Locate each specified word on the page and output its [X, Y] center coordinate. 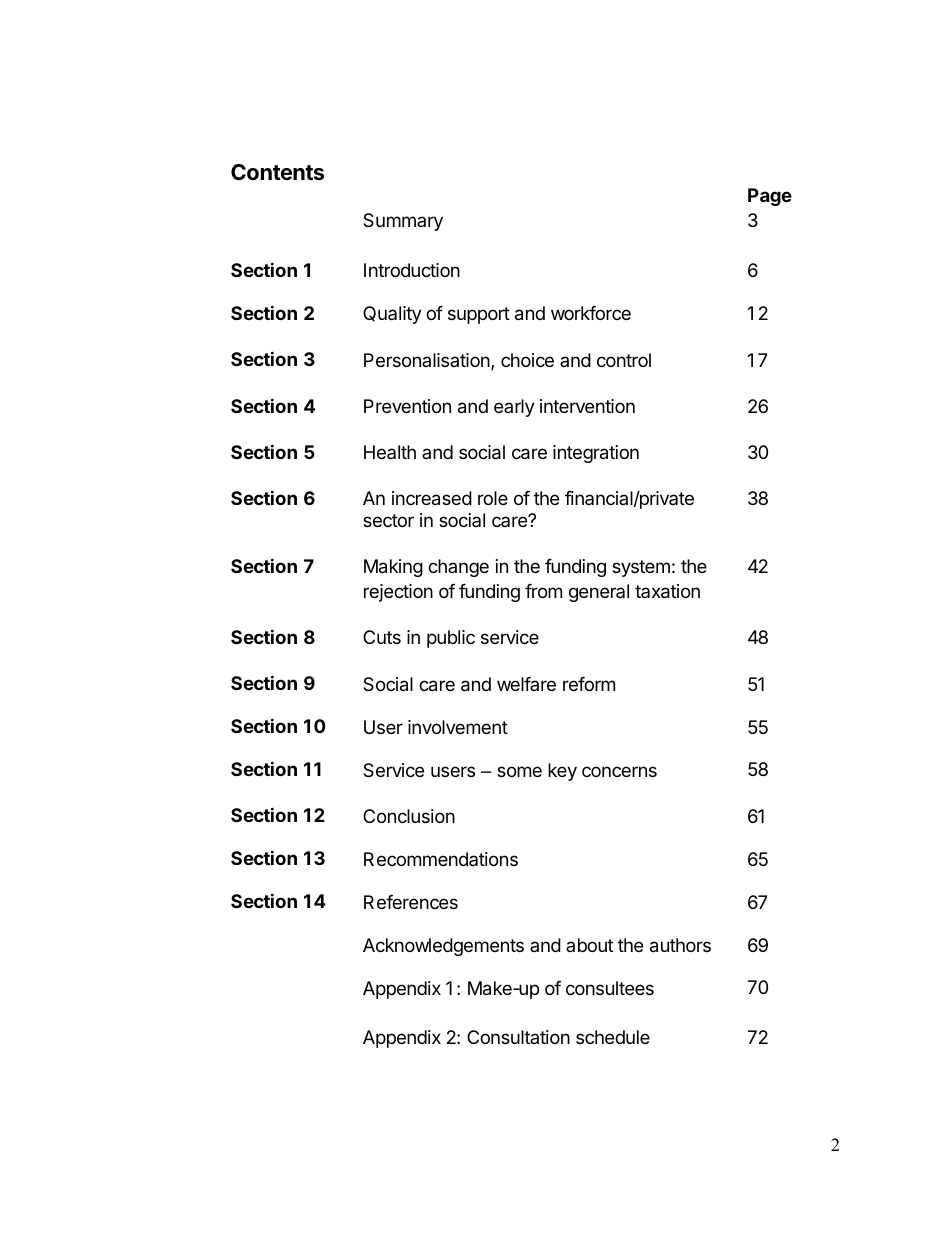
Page [770, 197]
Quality [392, 315]
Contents [277, 172]
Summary [403, 222]
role [493, 498]
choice [527, 360]
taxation [667, 591]
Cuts [382, 637]
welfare [526, 684]
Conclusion [409, 816]
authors [680, 945]
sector [388, 520]
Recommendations [441, 859]
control [624, 360]
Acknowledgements [443, 947]
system [641, 568]
